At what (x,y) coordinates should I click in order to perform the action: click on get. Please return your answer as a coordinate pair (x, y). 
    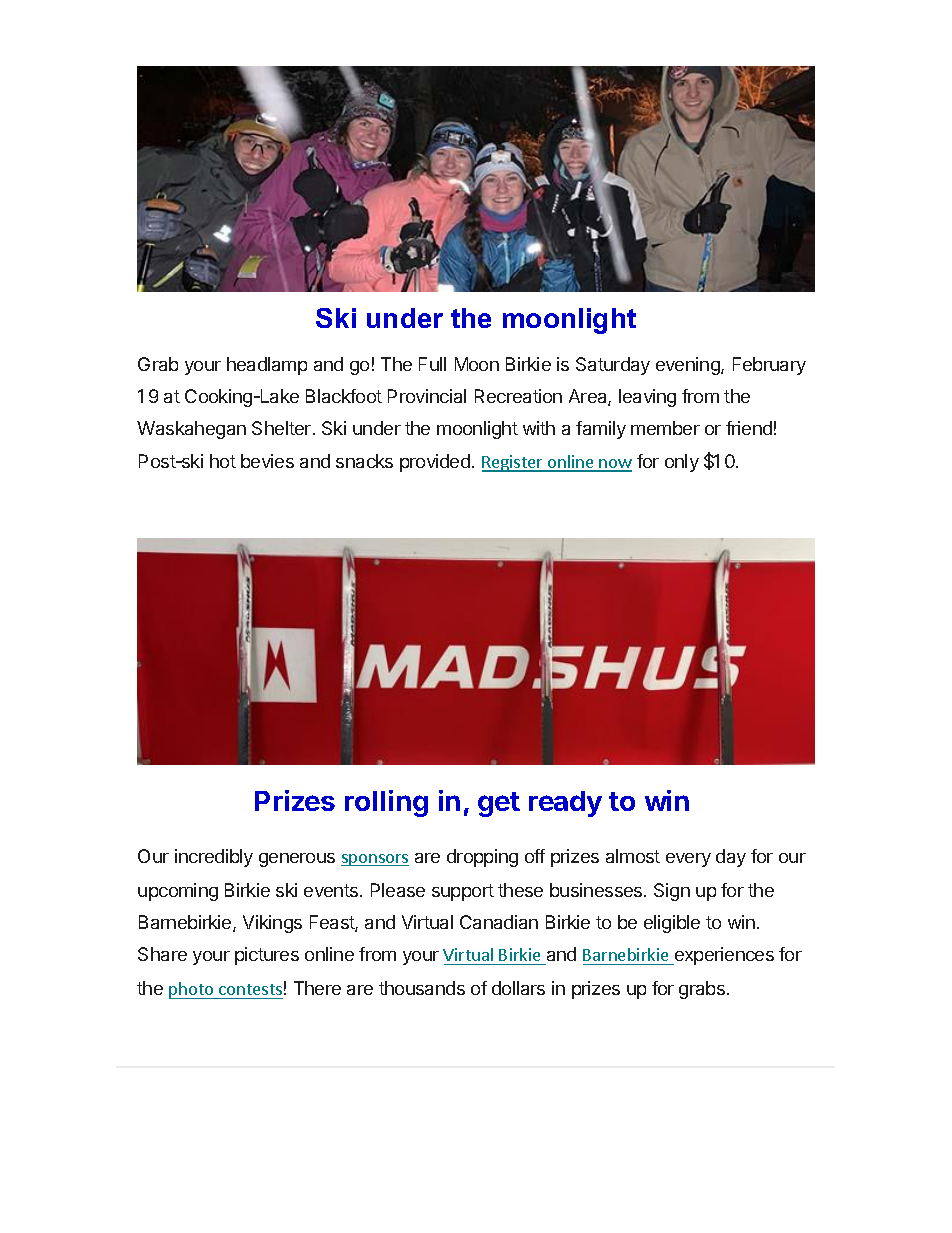
    Looking at the image, I should click on (499, 804).
